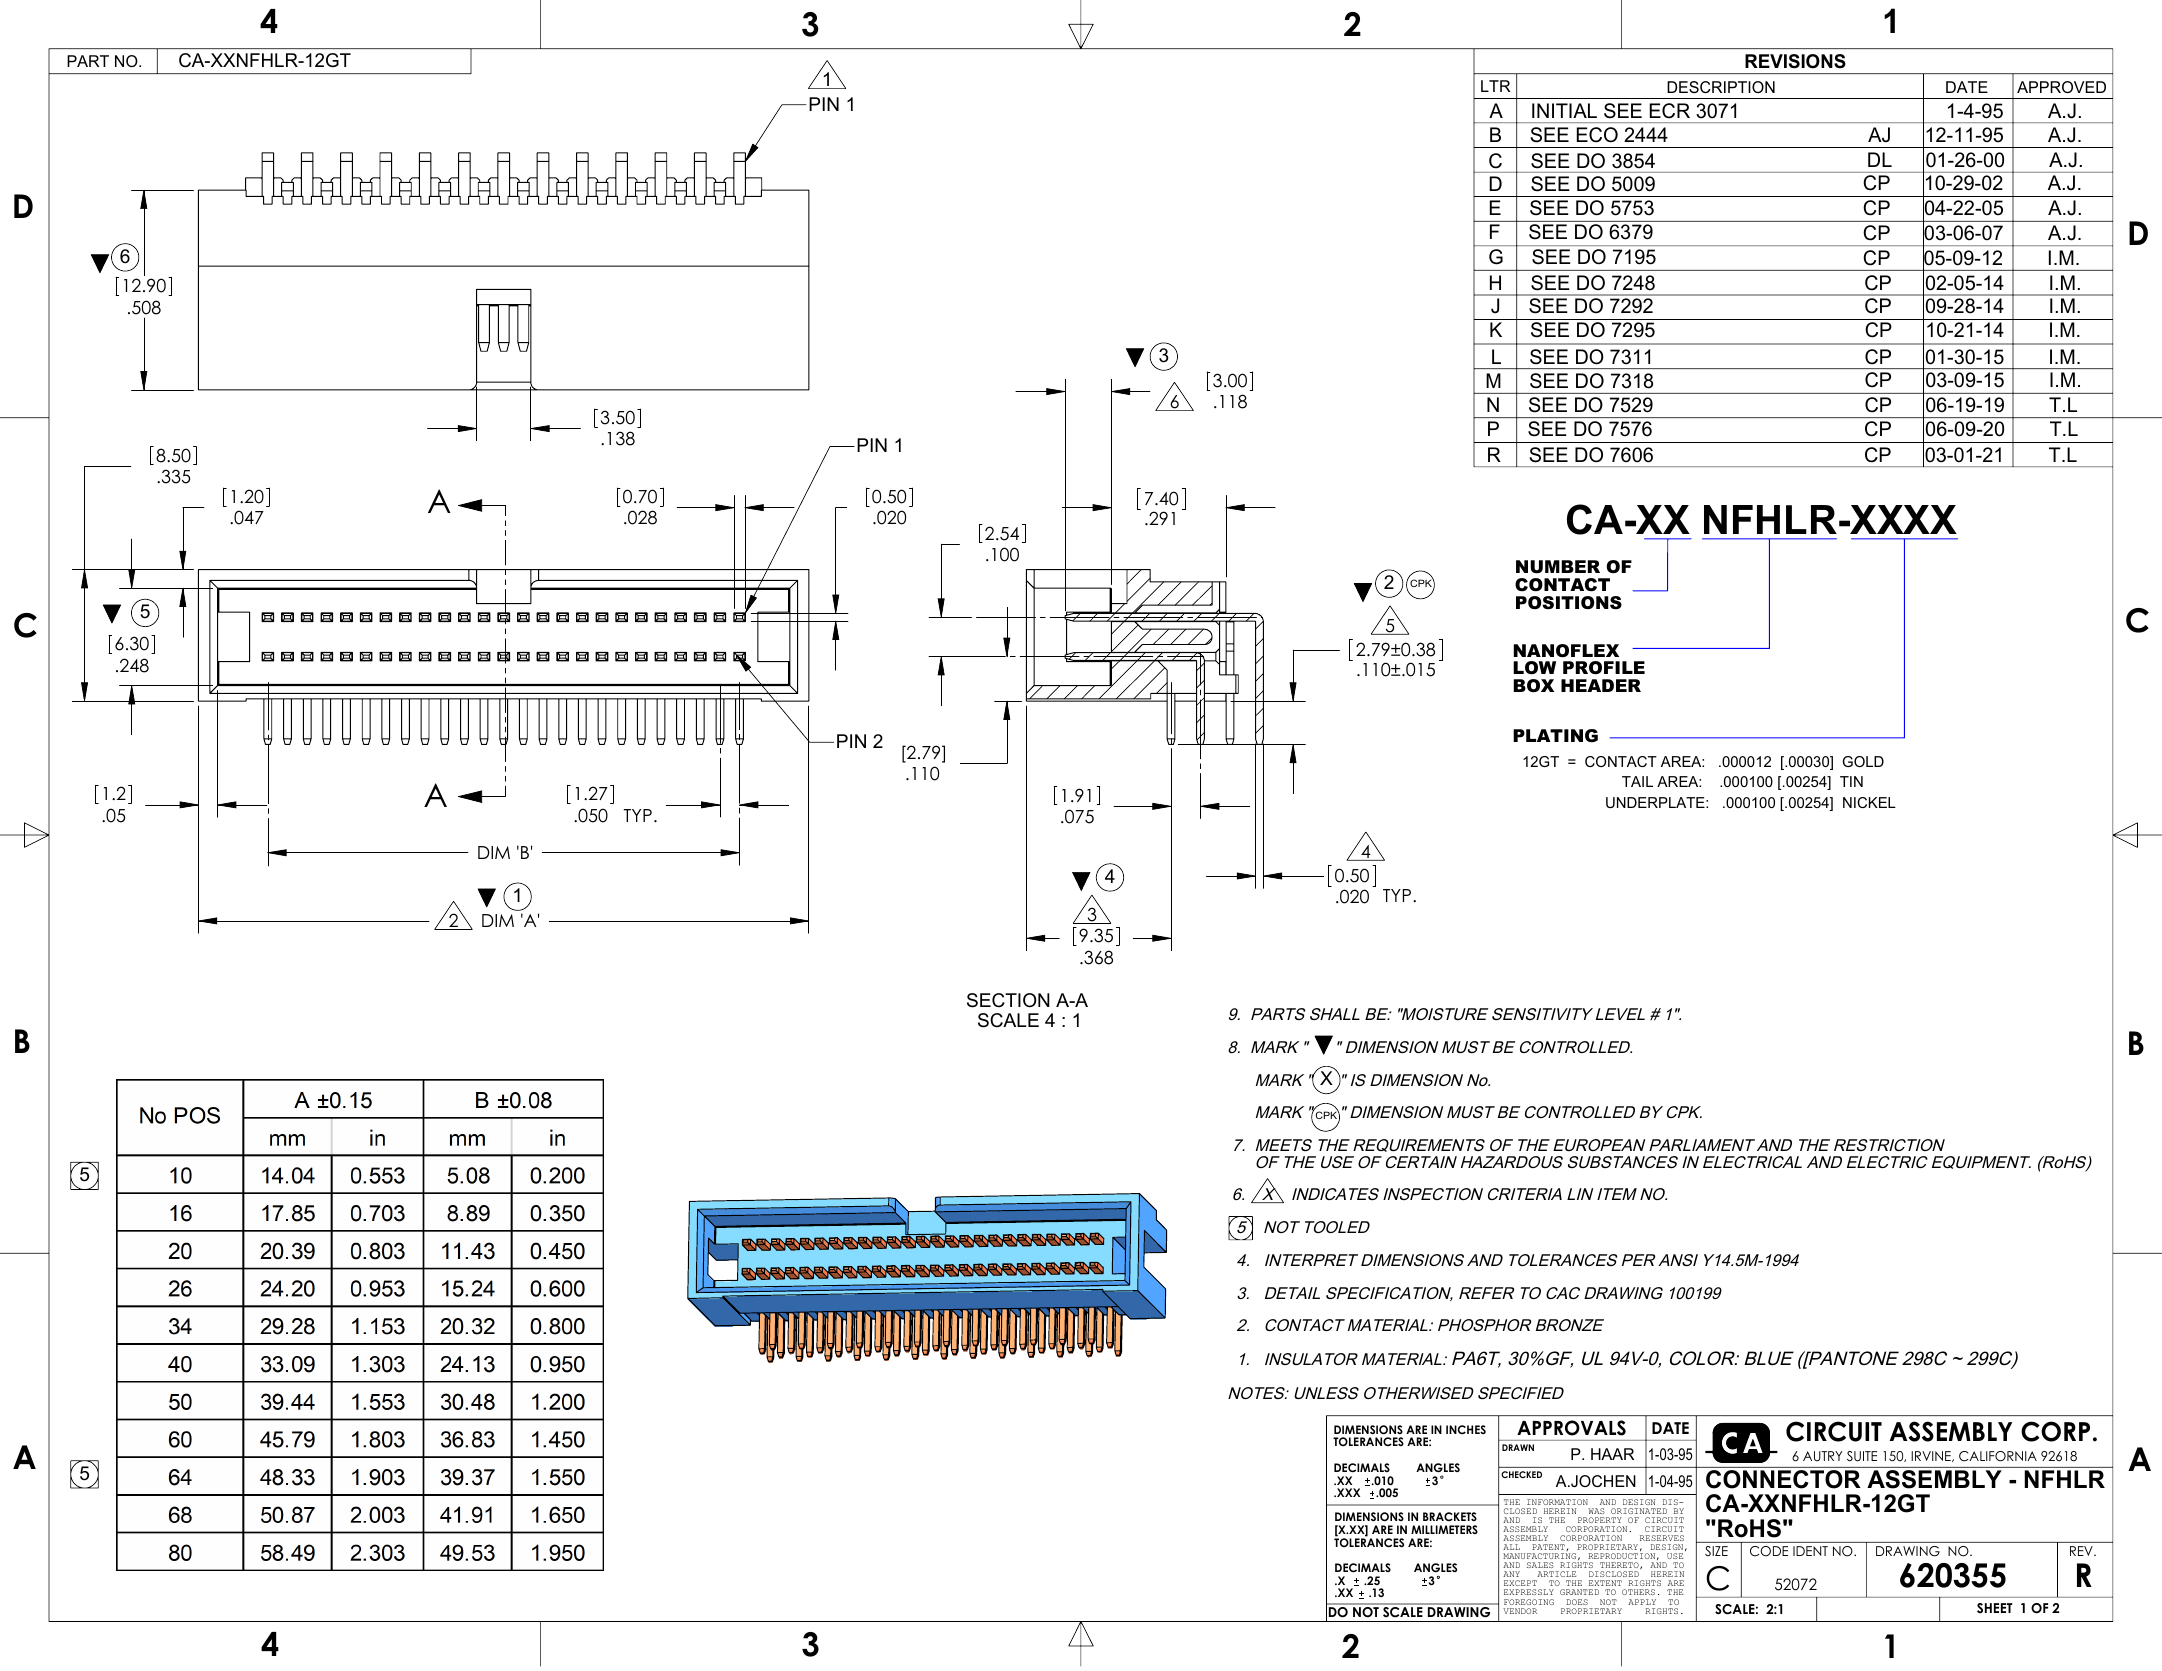 This screenshot has height=1671, width=2162. I want to click on LOW, so click(1534, 668).
